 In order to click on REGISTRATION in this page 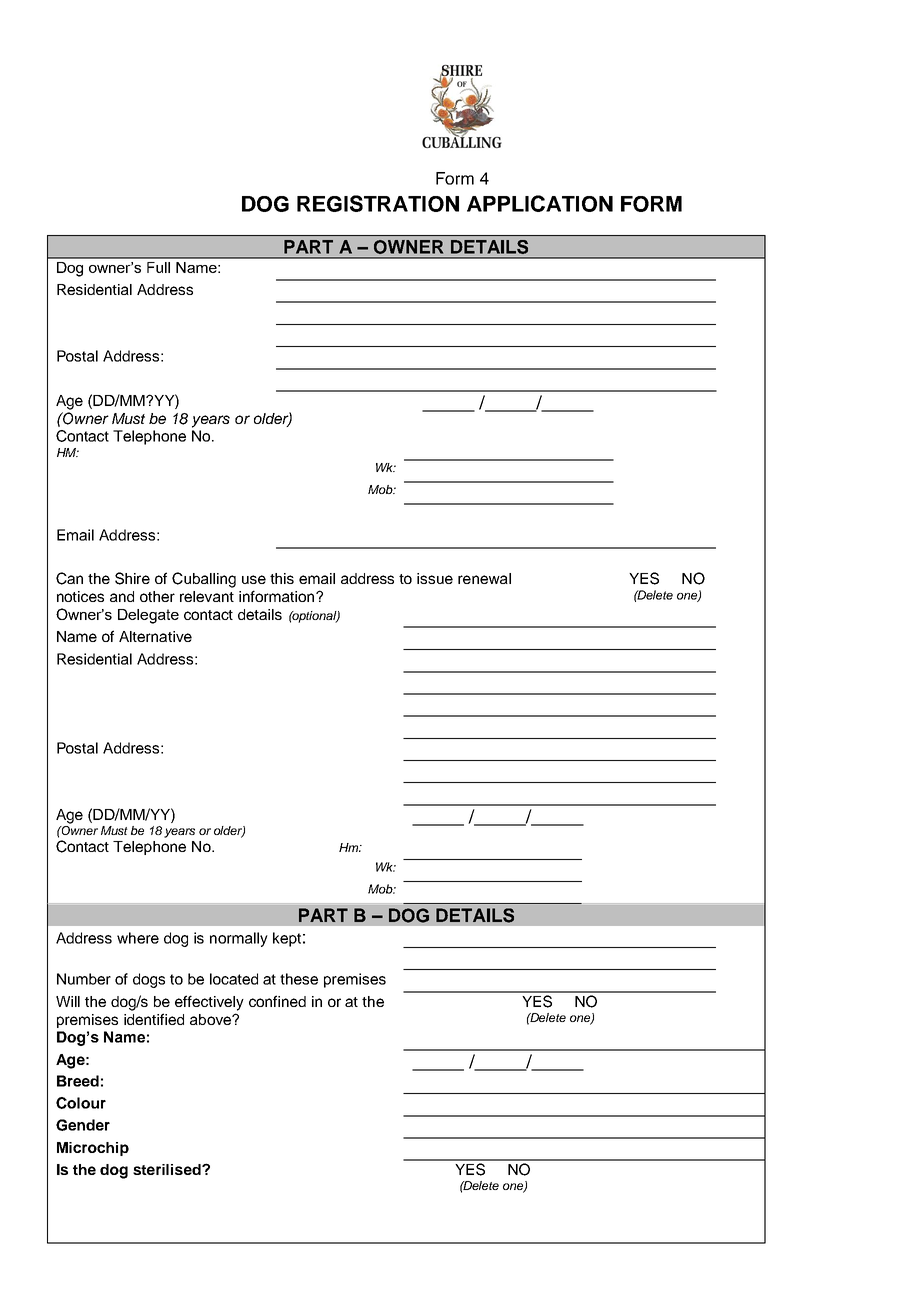, I will do `click(378, 203)`.
